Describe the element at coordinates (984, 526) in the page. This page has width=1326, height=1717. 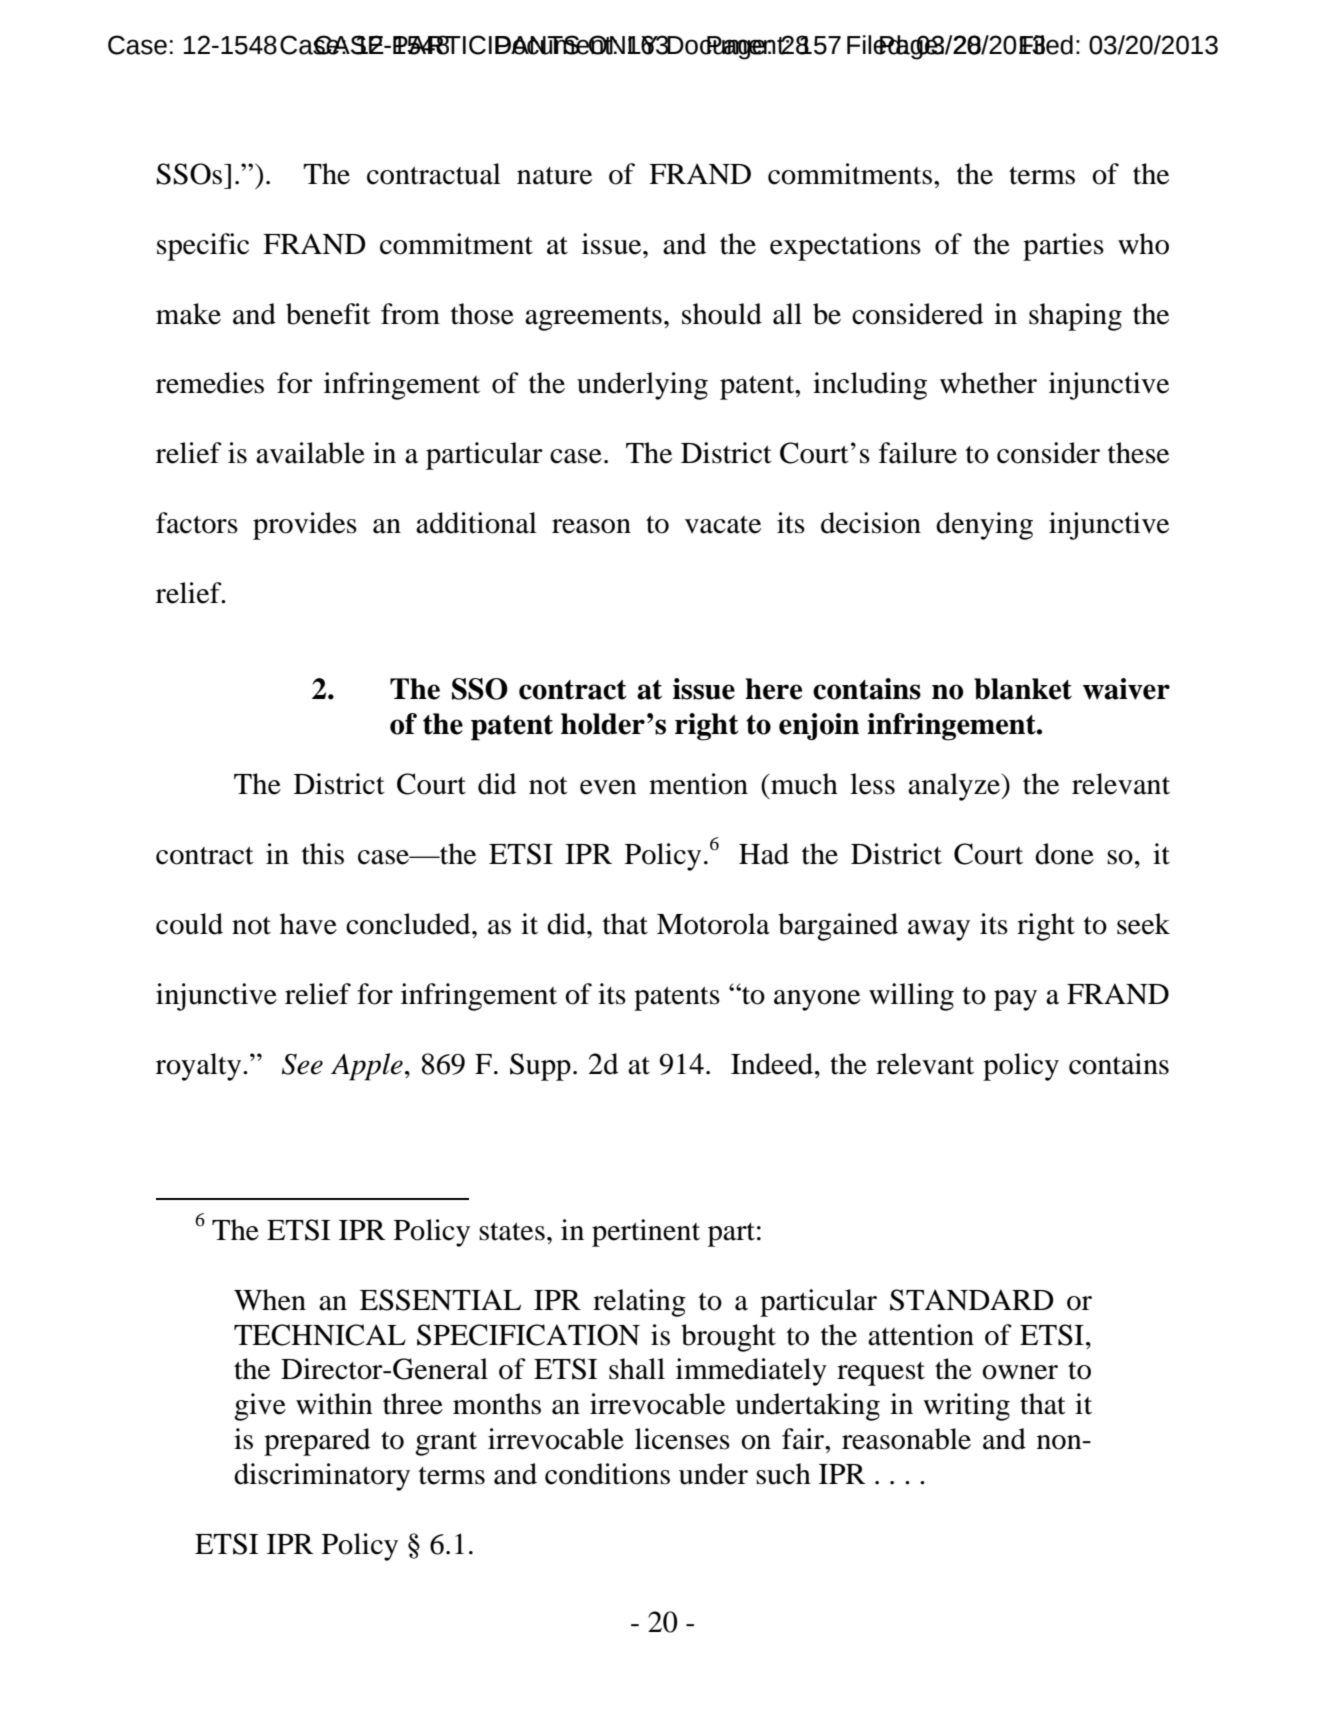
I see `denying` at that location.
